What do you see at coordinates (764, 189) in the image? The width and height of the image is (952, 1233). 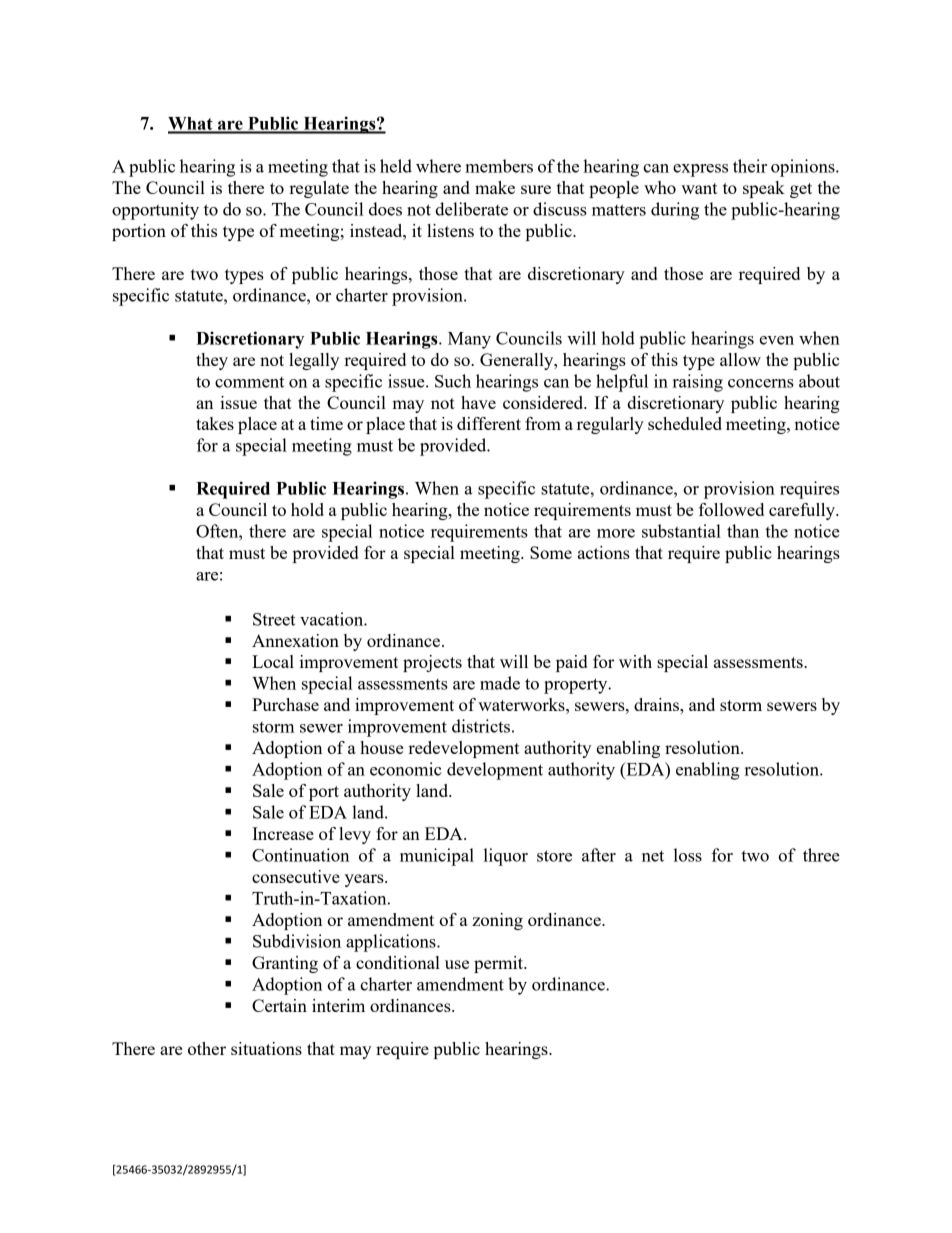 I see `speak` at bounding box center [764, 189].
